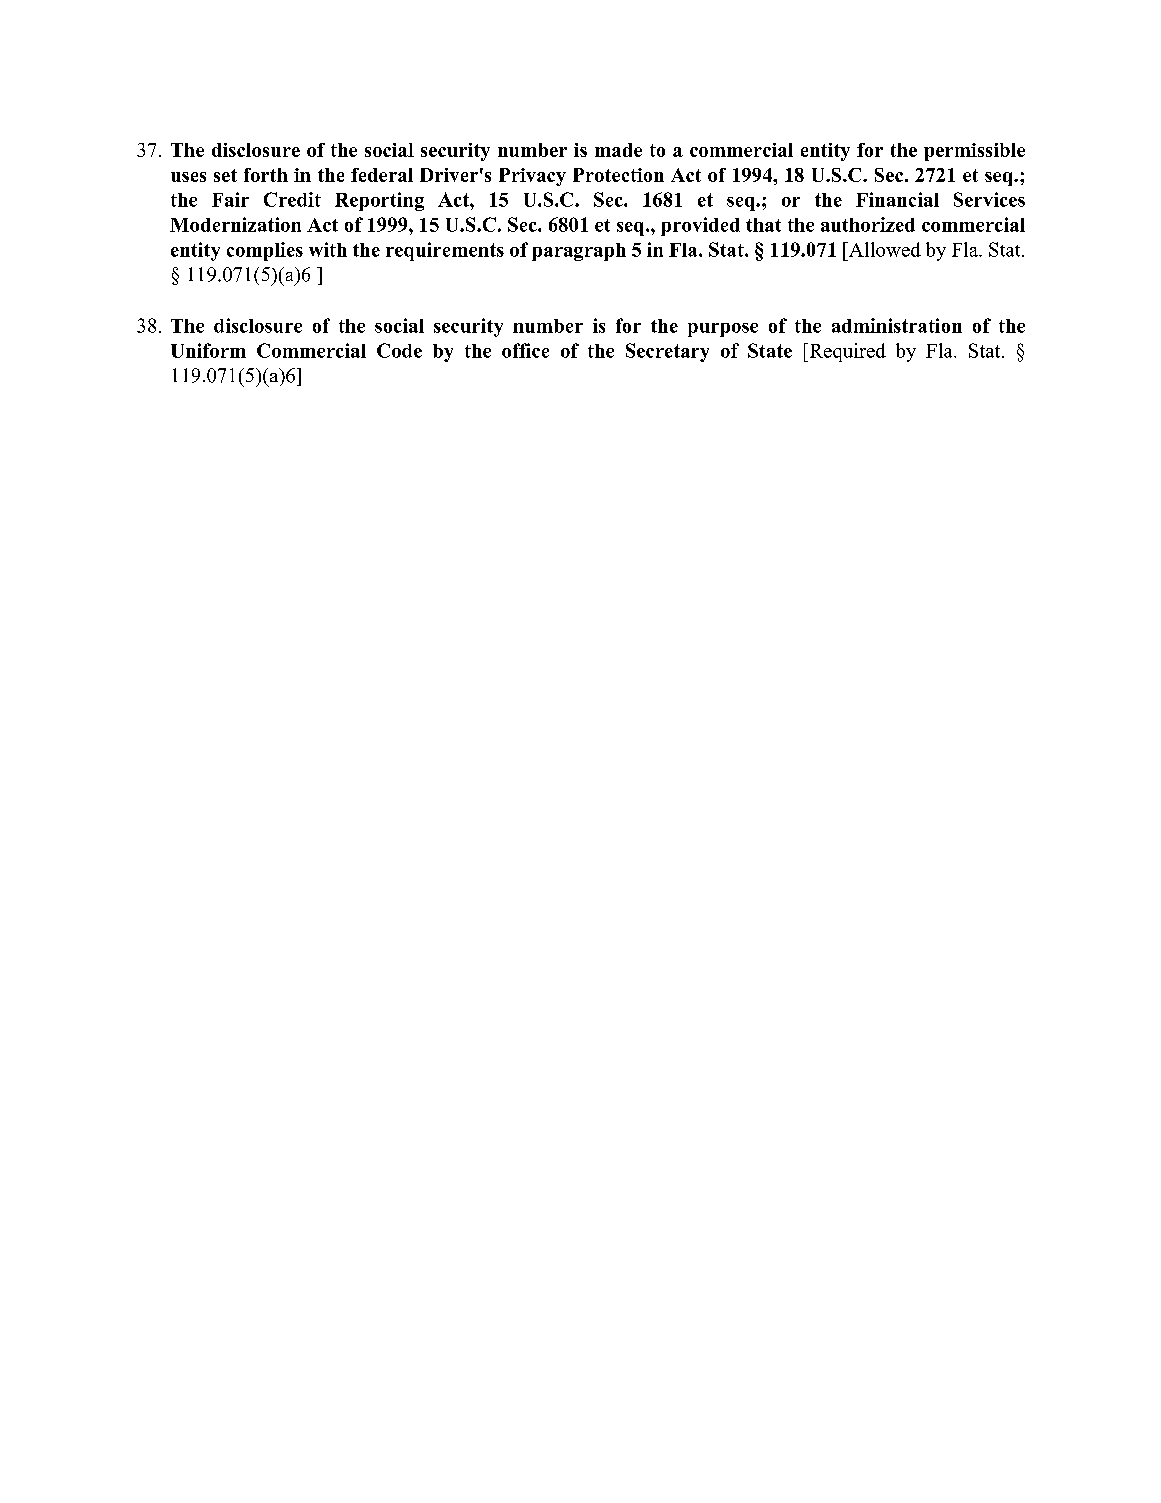  What do you see at coordinates (208, 350) in the document?
I see `Uniform` at bounding box center [208, 350].
